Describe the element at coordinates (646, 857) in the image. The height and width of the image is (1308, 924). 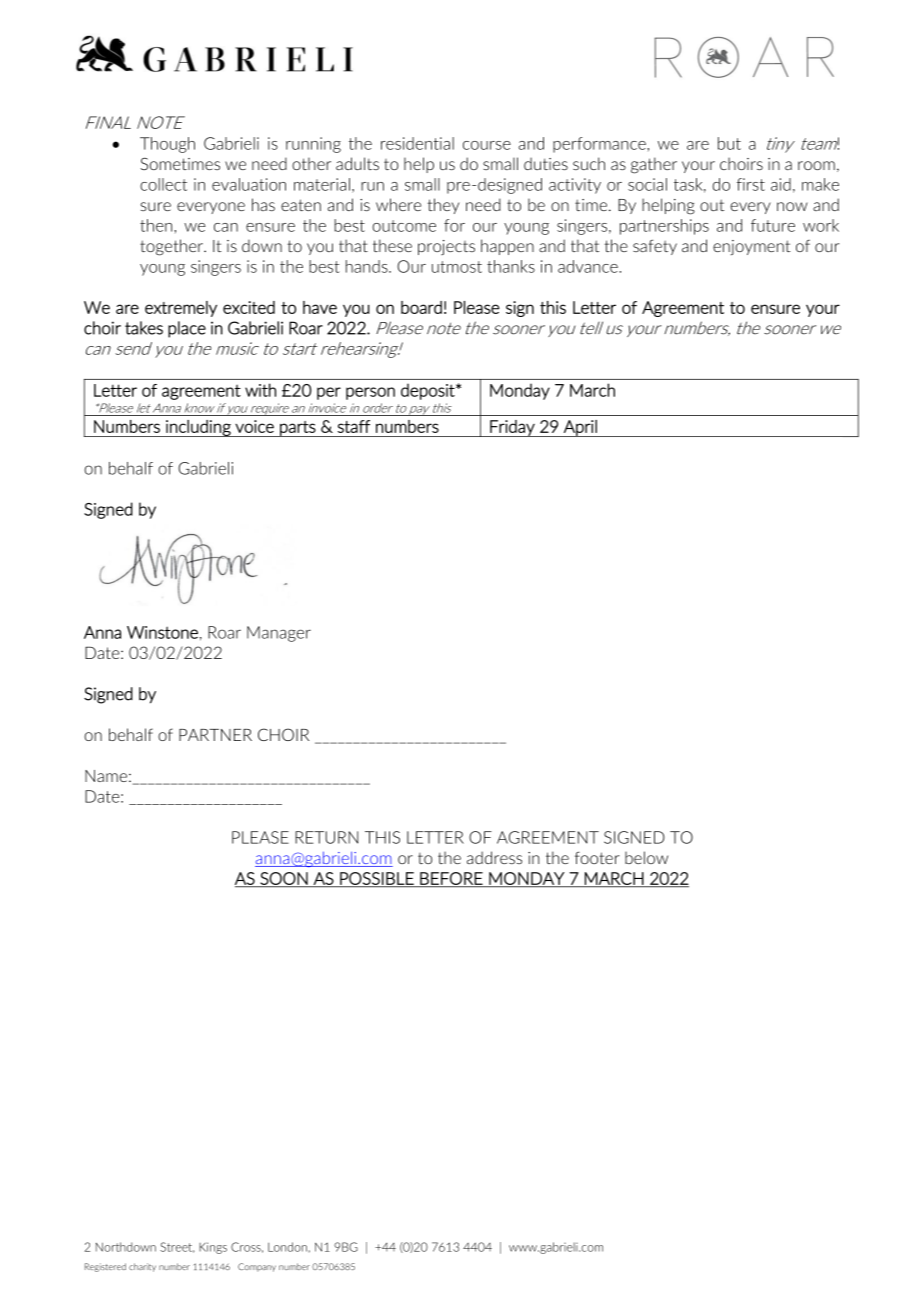
I see `below` at that location.
